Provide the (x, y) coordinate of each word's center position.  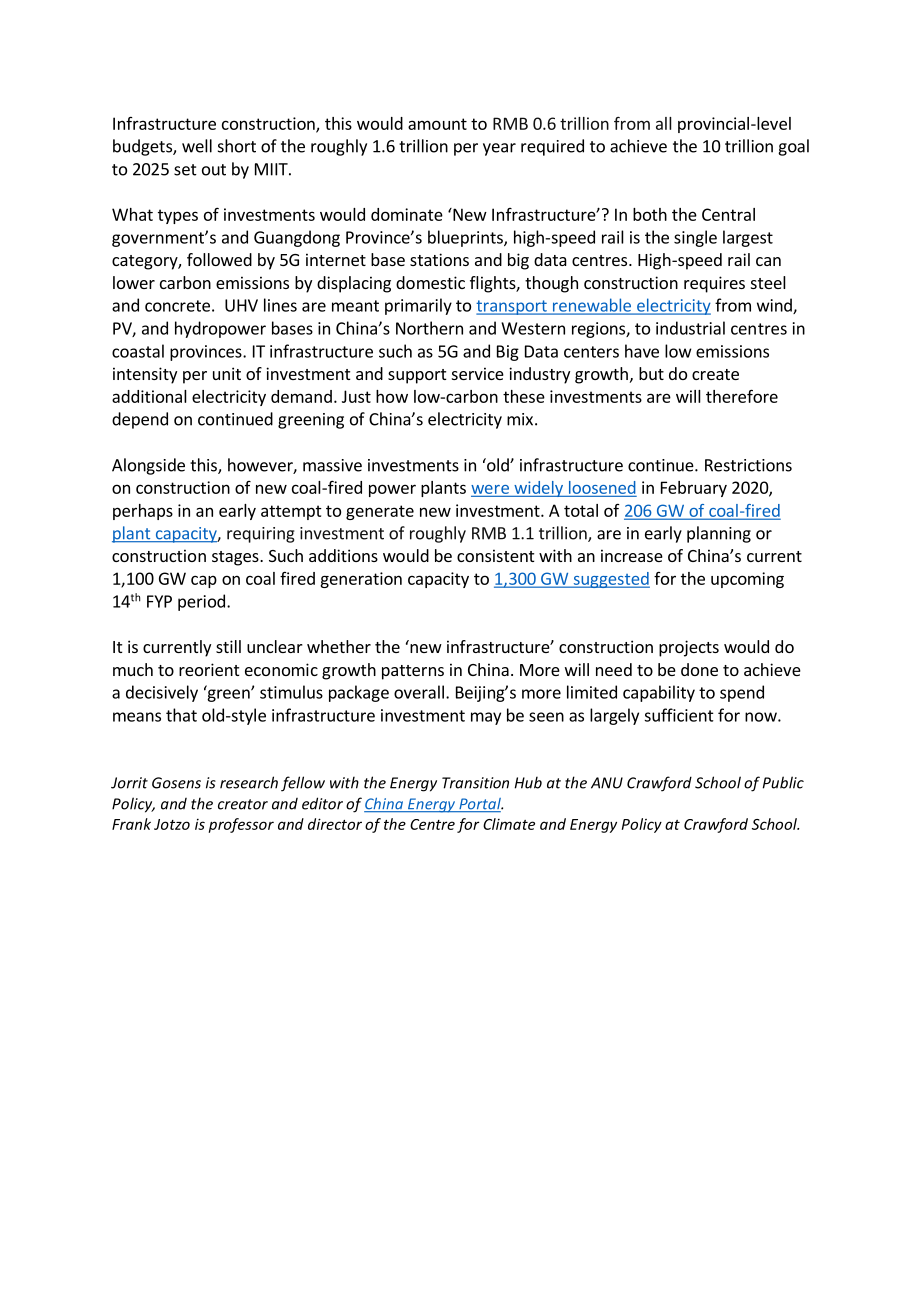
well (197, 146)
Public (783, 782)
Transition (475, 783)
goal (793, 147)
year (499, 149)
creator (243, 804)
